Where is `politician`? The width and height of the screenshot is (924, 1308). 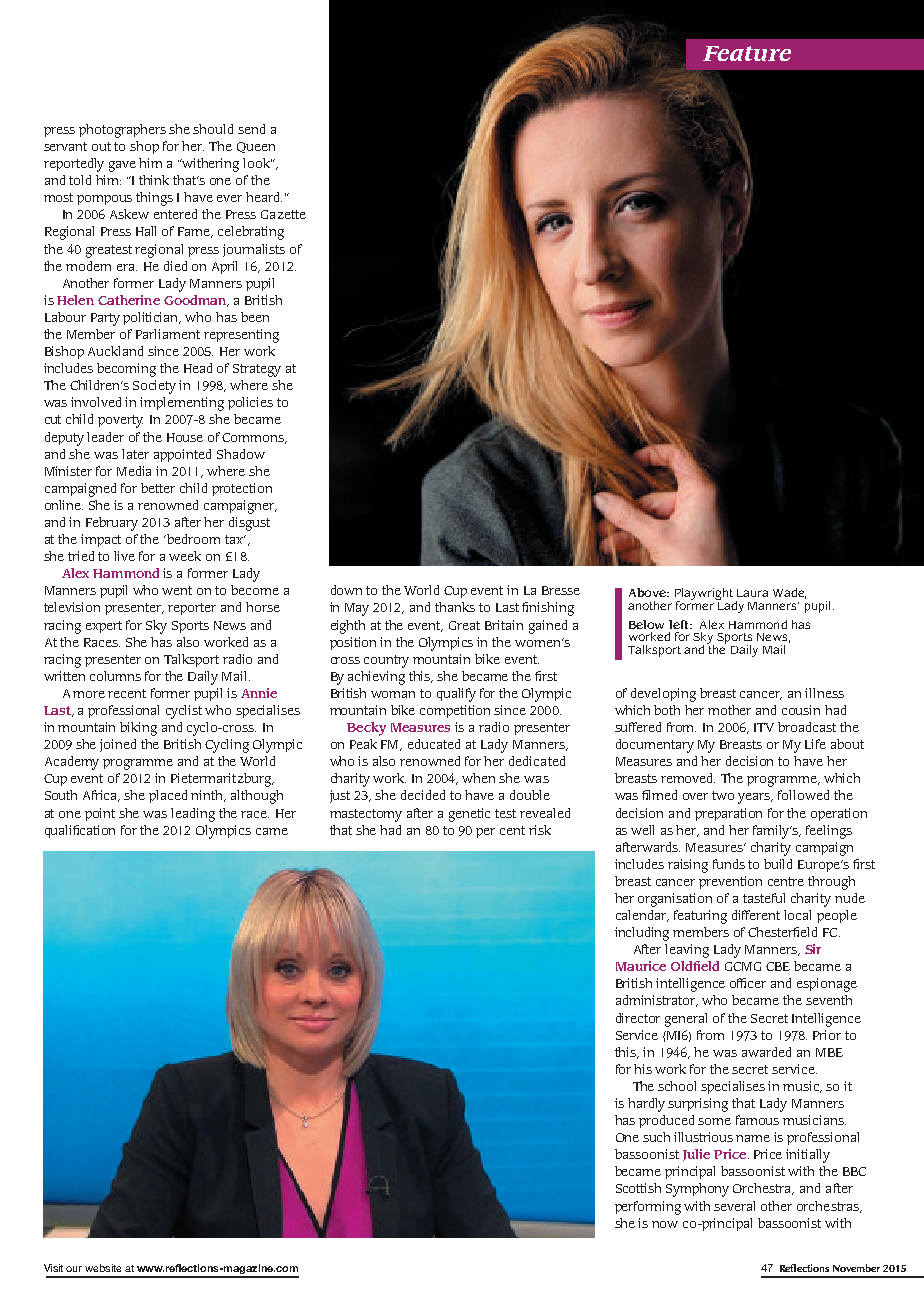
politician is located at coordinates (152, 318).
